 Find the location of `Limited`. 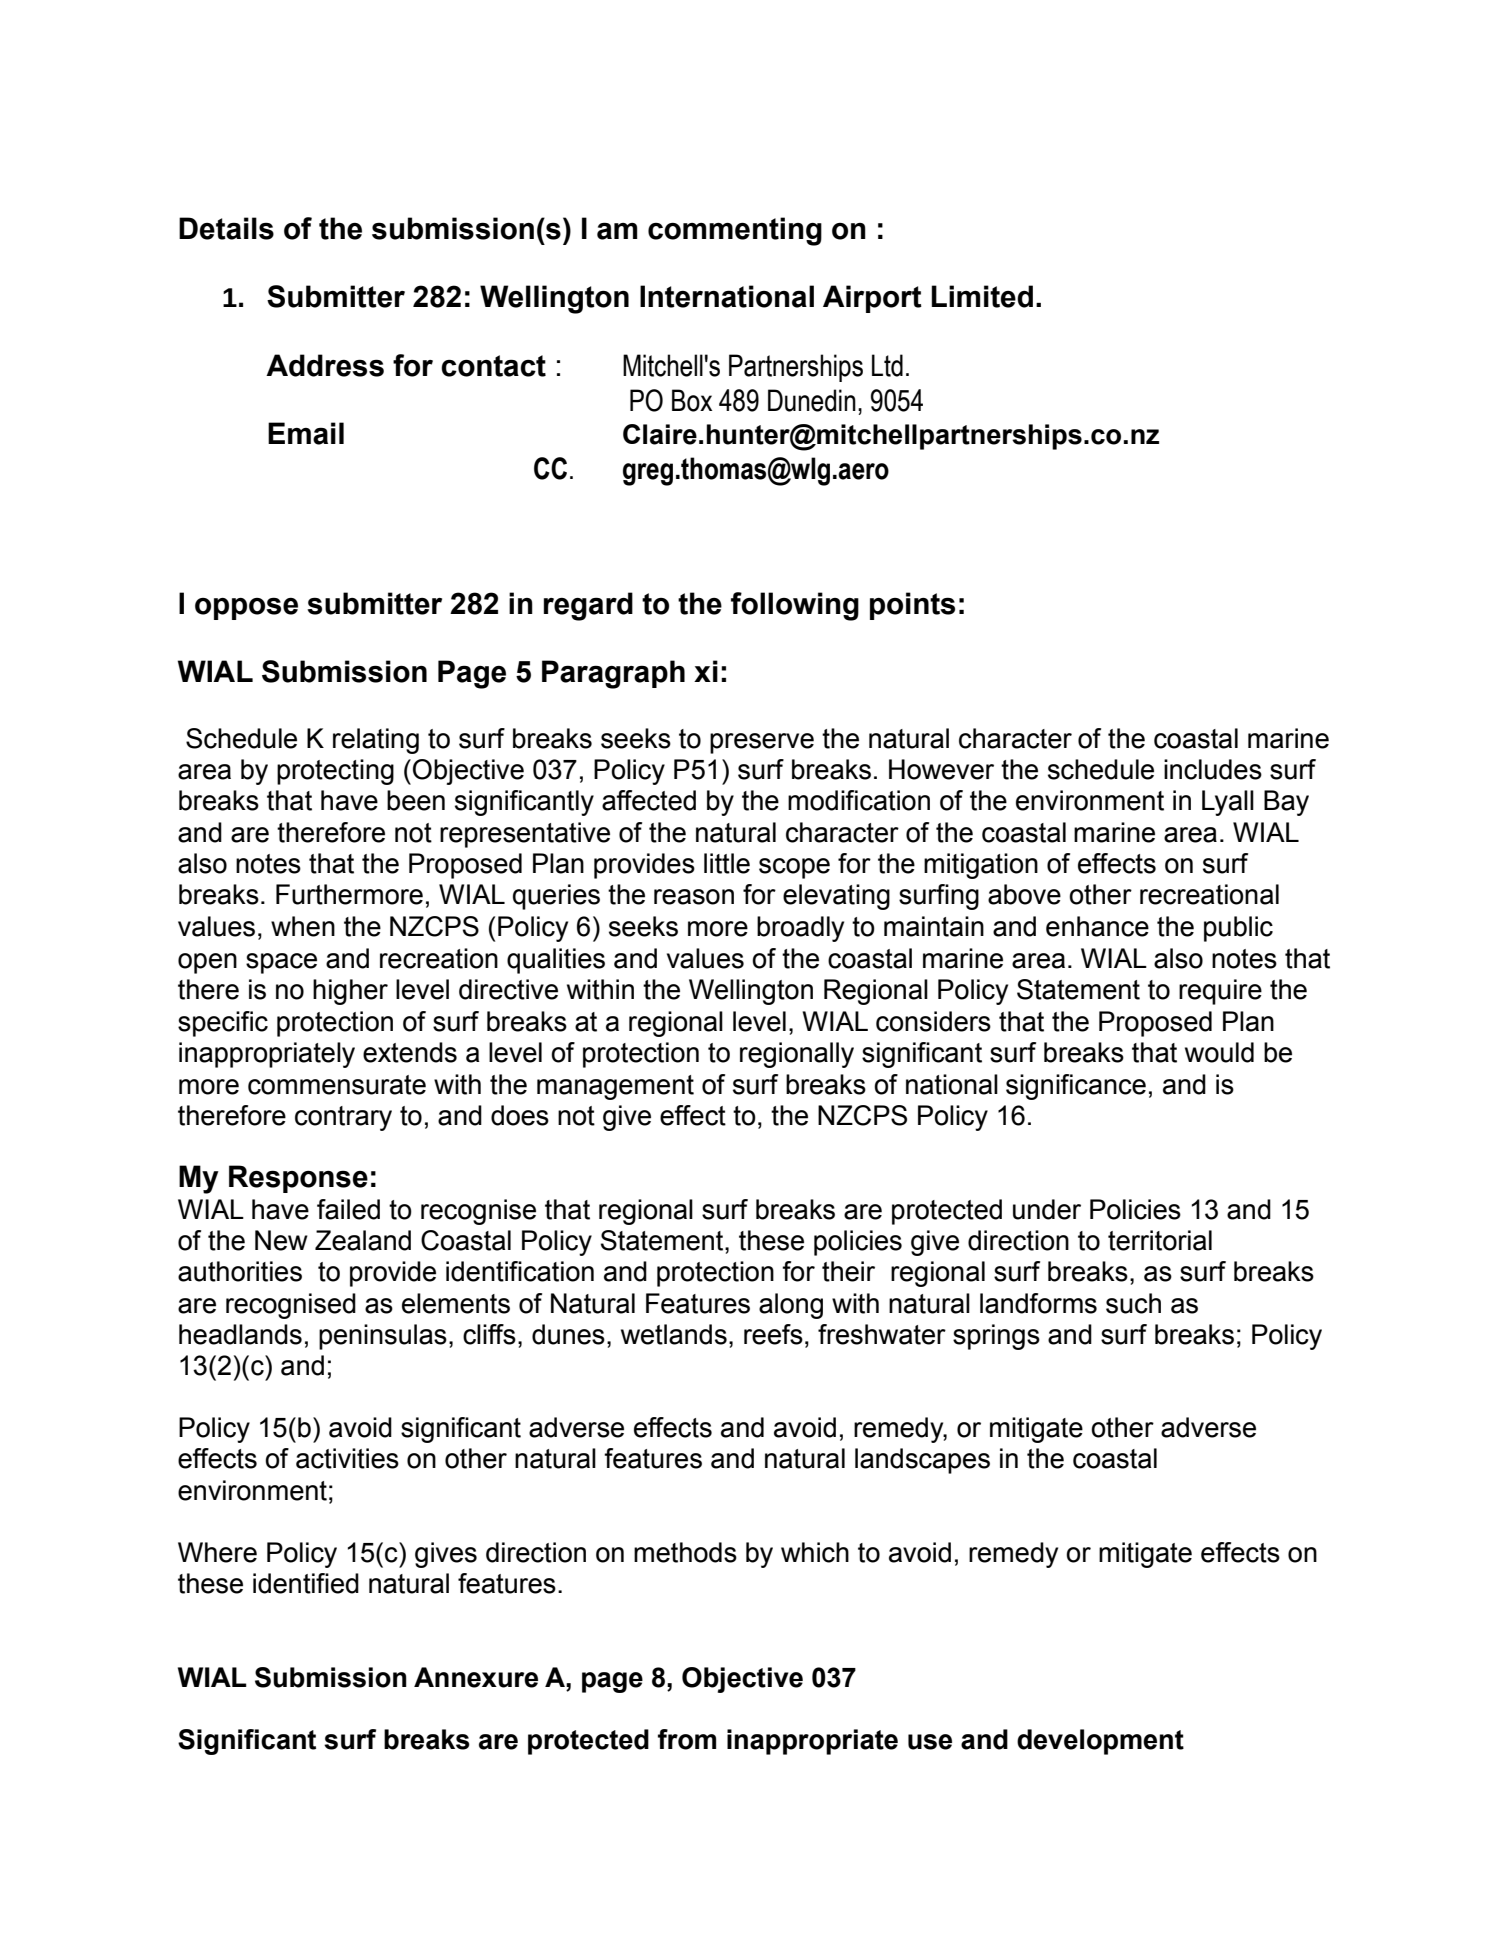

Limited is located at coordinates (982, 296).
